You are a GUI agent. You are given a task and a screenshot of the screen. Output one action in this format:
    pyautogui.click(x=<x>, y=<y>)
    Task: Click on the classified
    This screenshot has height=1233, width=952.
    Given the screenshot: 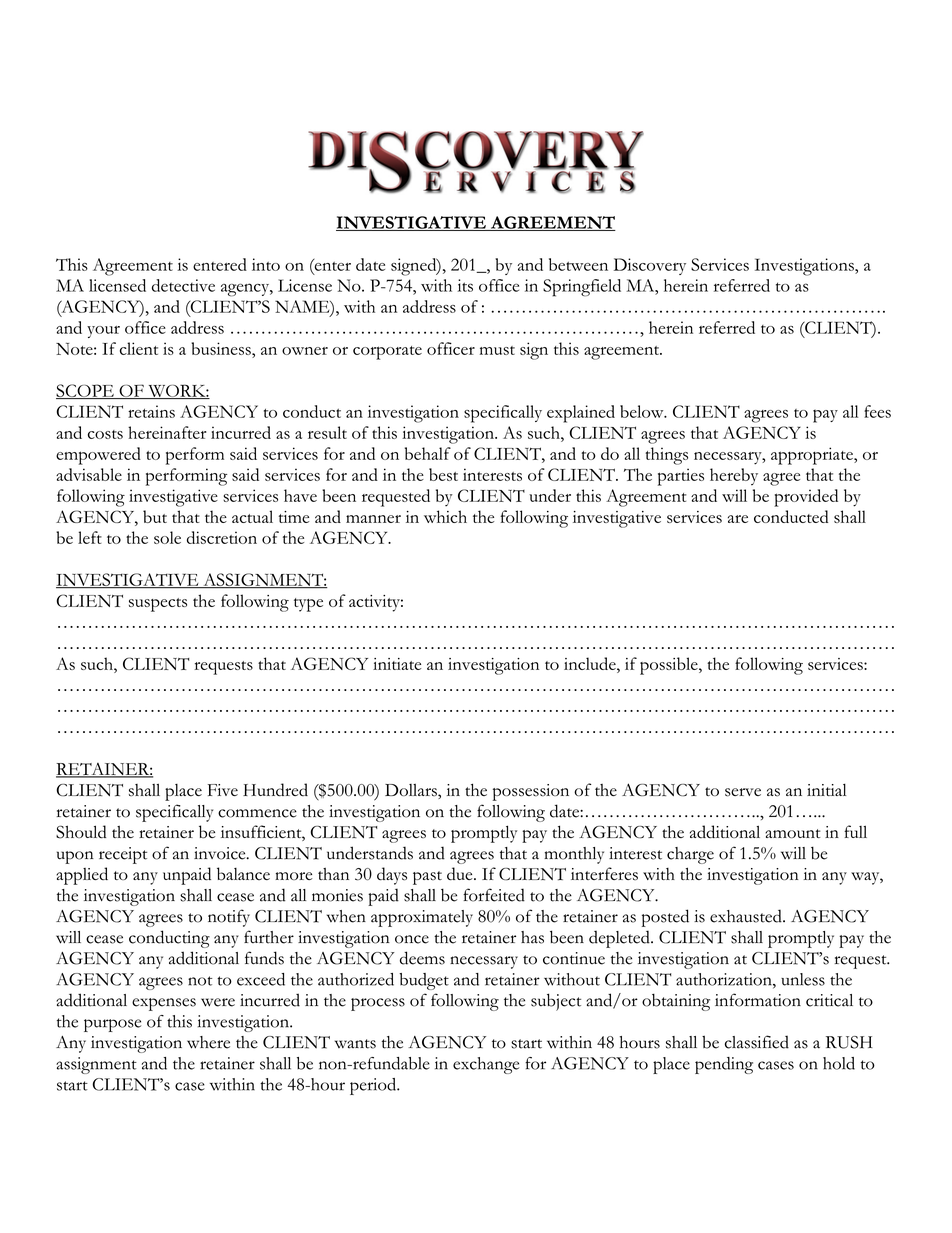 What is the action you would take?
    pyautogui.click(x=757, y=1042)
